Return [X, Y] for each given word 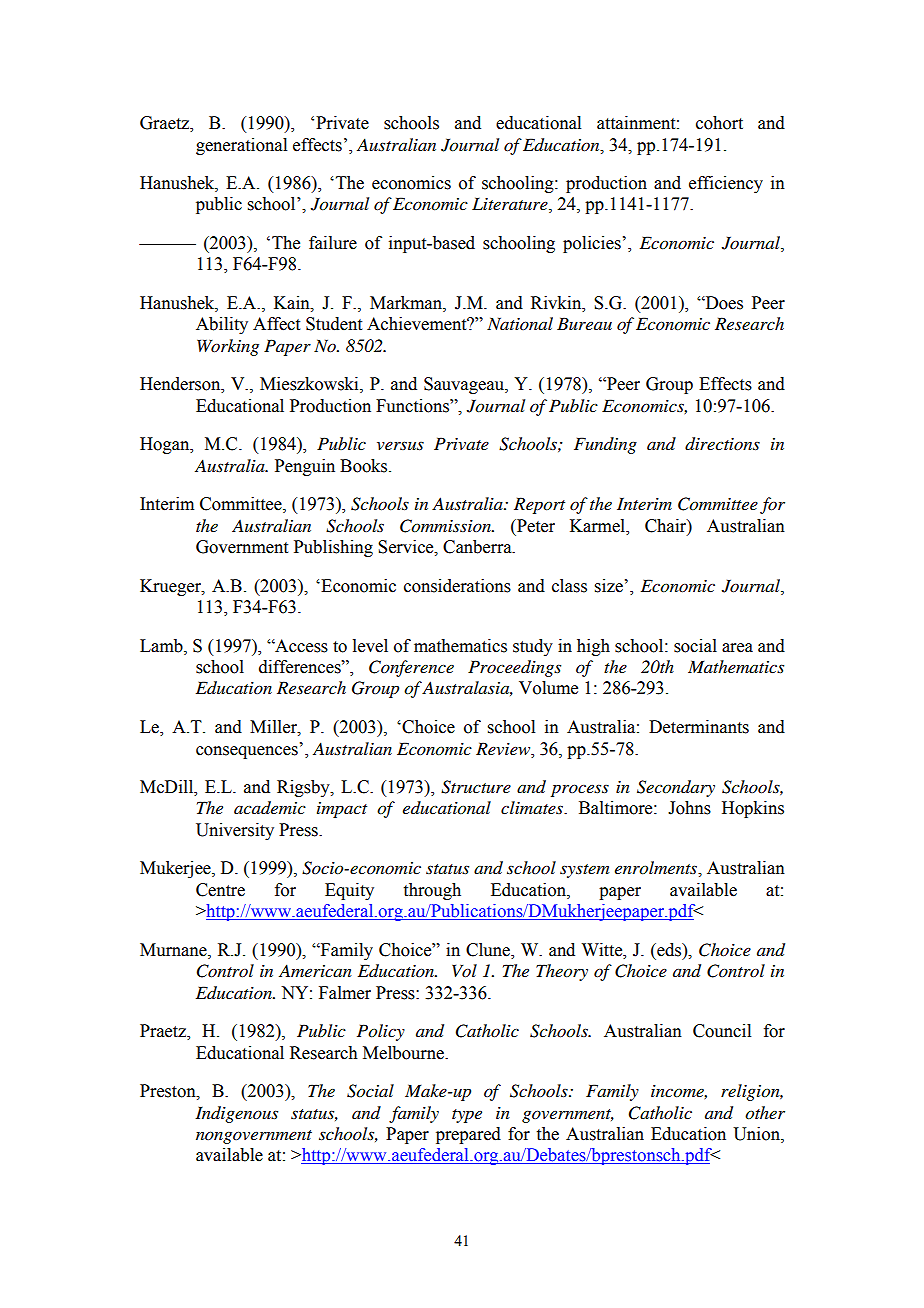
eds [669, 950]
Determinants [699, 727]
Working [228, 347]
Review [504, 749]
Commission [446, 526]
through [432, 891]
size [609, 586]
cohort [719, 123]
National [520, 323]
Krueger [171, 587]
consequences [247, 752]
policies [592, 244]
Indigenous [236, 1114]
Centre [220, 890]
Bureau [584, 323]
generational [241, 146]
